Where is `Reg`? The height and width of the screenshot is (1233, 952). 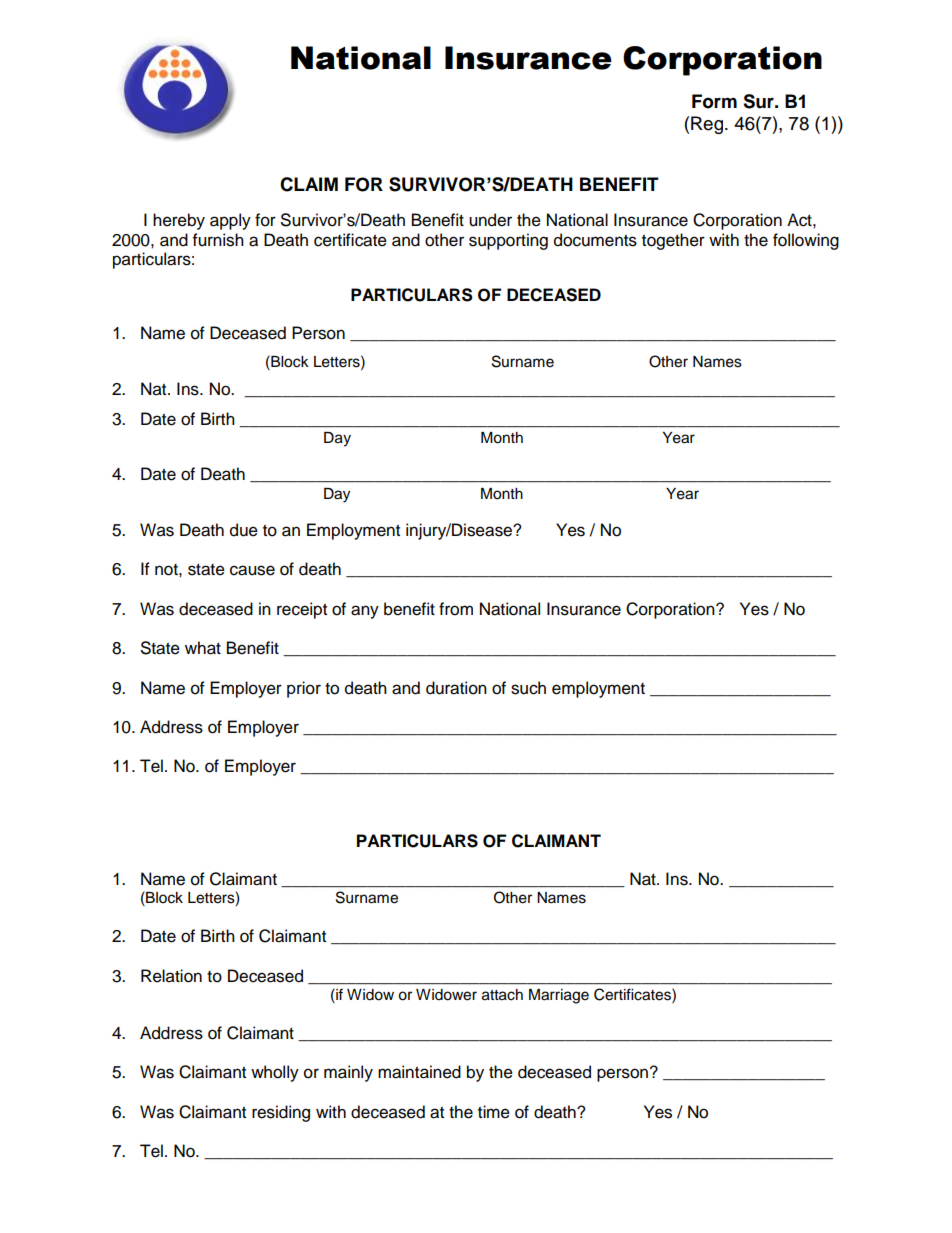 Reg is located at coordinates (708, 125).
